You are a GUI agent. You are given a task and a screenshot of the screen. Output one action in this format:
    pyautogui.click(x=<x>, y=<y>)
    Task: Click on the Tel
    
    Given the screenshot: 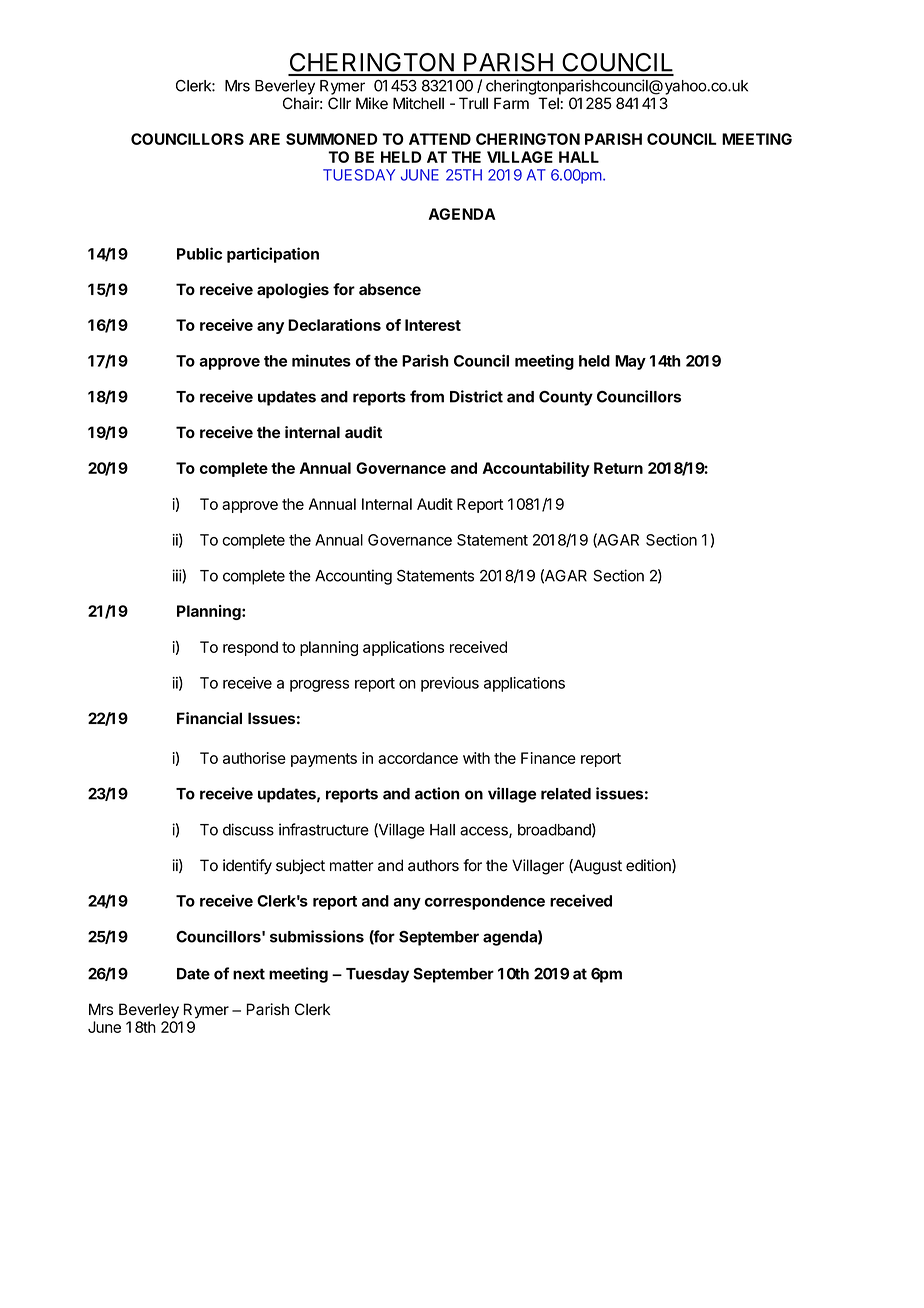 What is the action you would take?
    pyautogui.click(x=548, y=103)
